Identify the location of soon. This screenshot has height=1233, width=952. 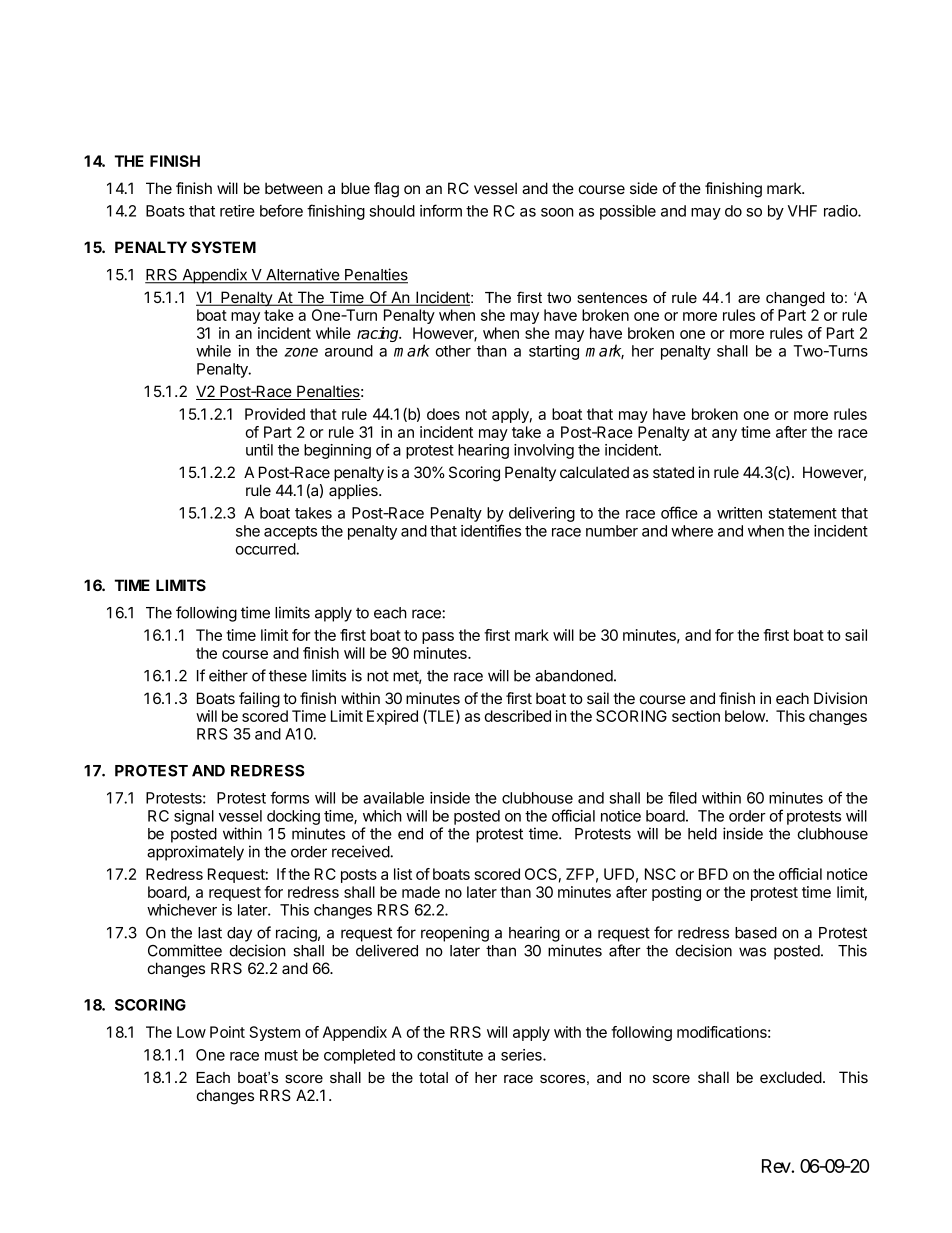
(557, 212).
